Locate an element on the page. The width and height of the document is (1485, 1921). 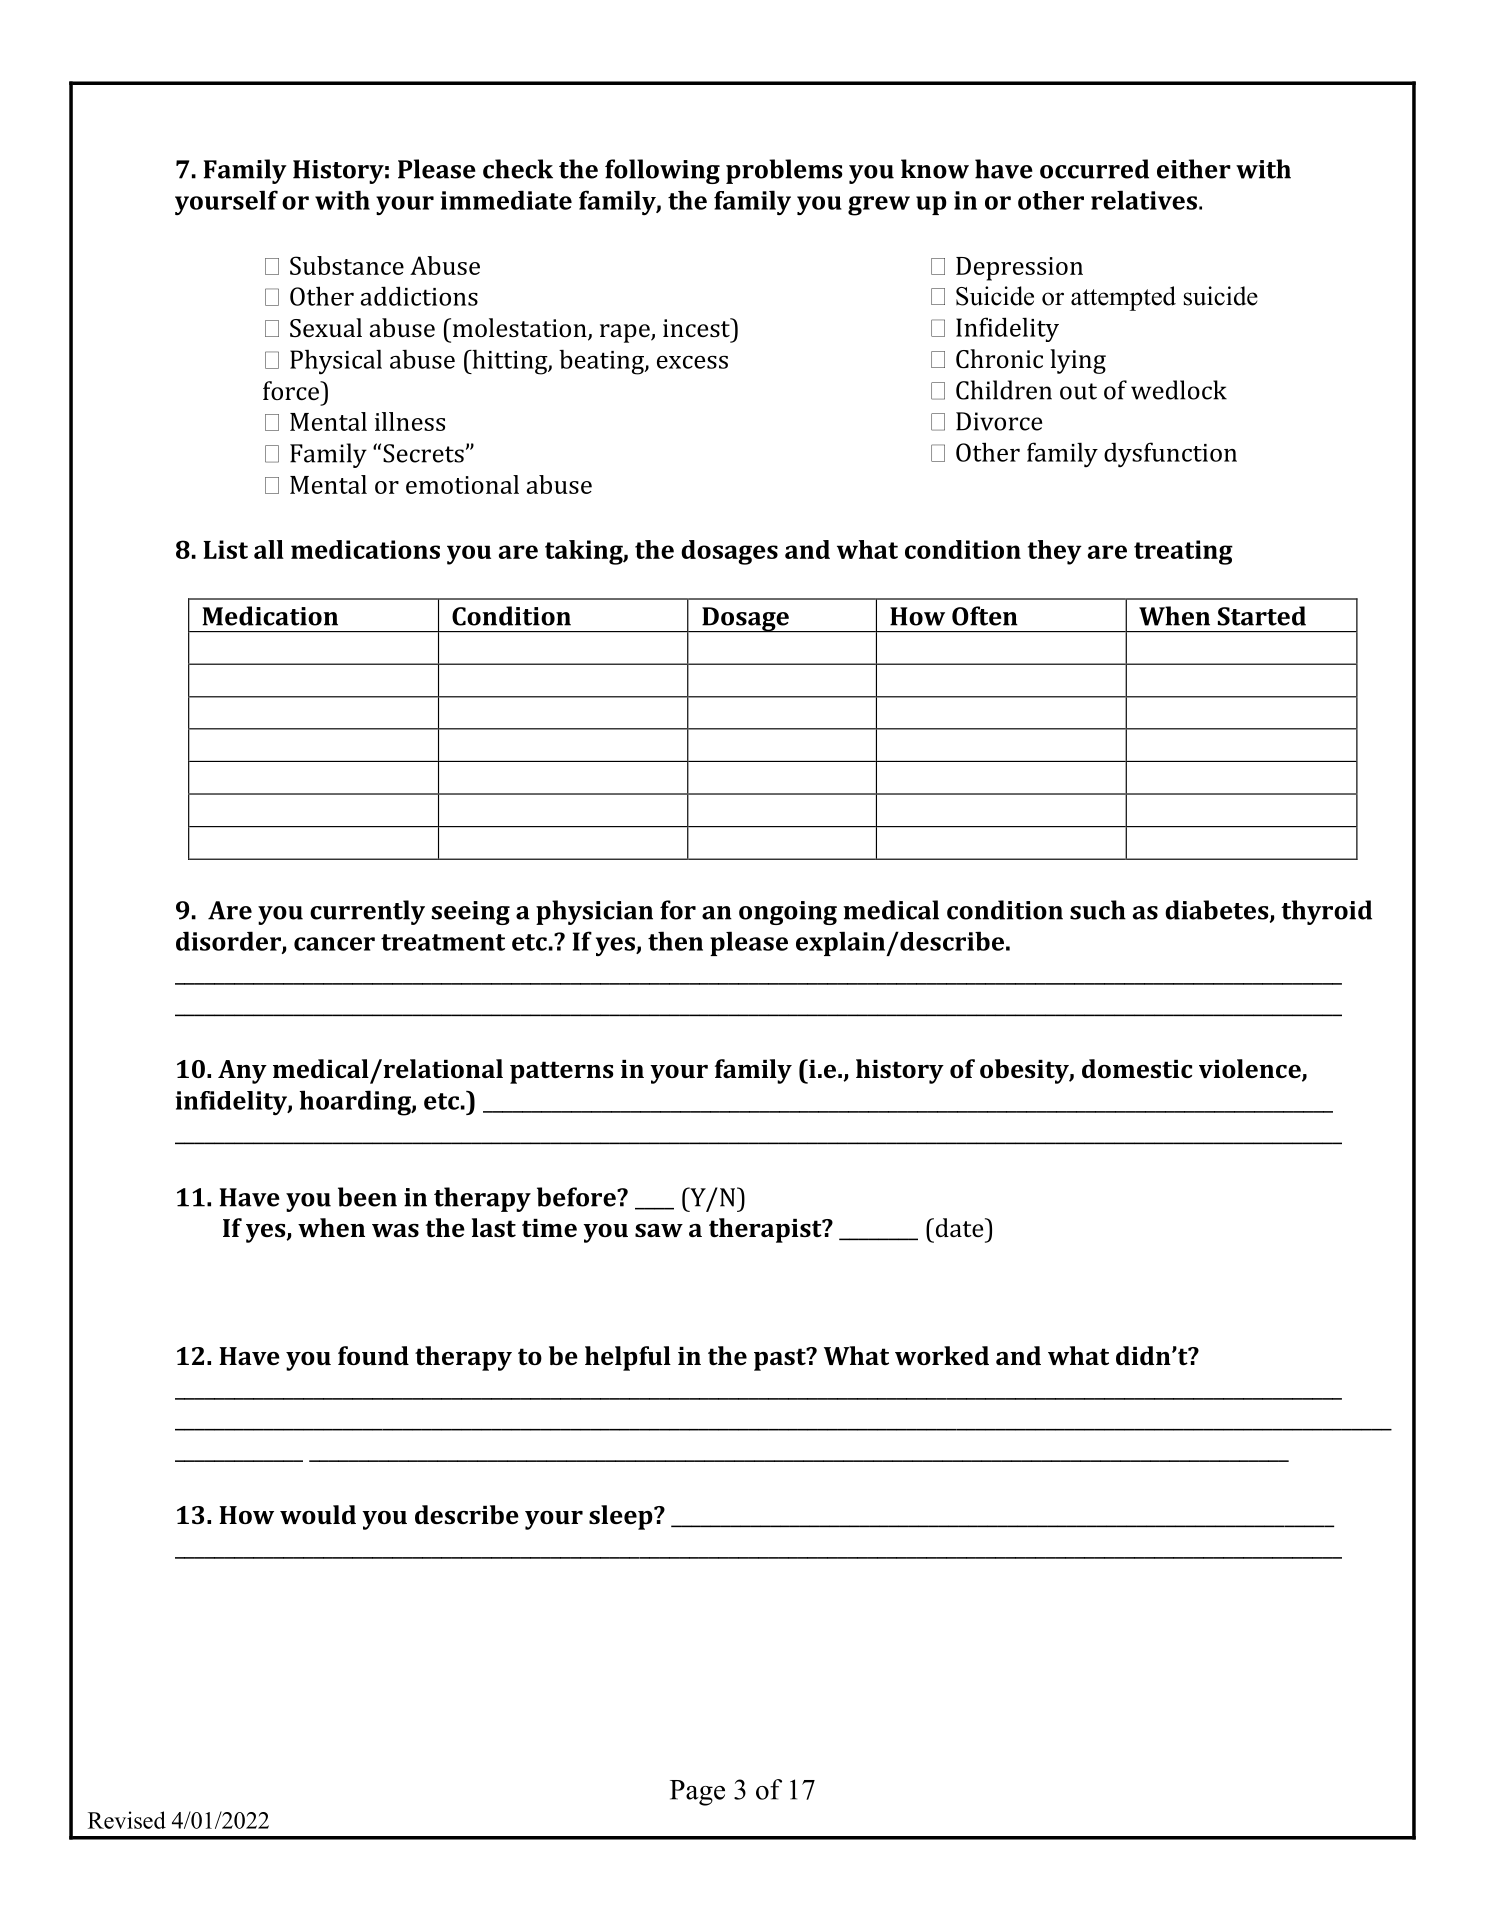
then is located at coordinates (675, 941).
